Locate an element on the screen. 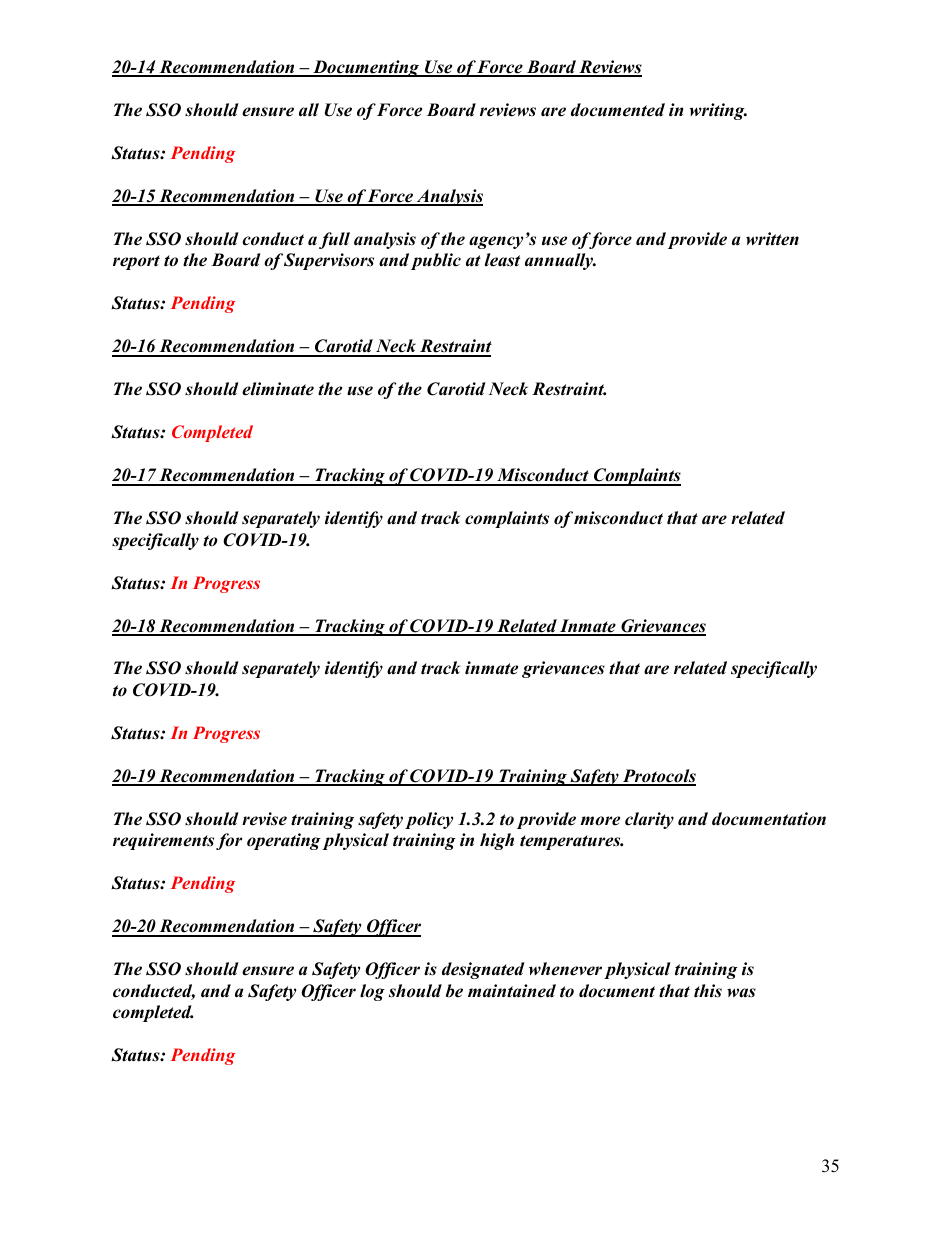 The height and width of the screenshot is (1233, 952). writing is located at coordinates (718, 111).
